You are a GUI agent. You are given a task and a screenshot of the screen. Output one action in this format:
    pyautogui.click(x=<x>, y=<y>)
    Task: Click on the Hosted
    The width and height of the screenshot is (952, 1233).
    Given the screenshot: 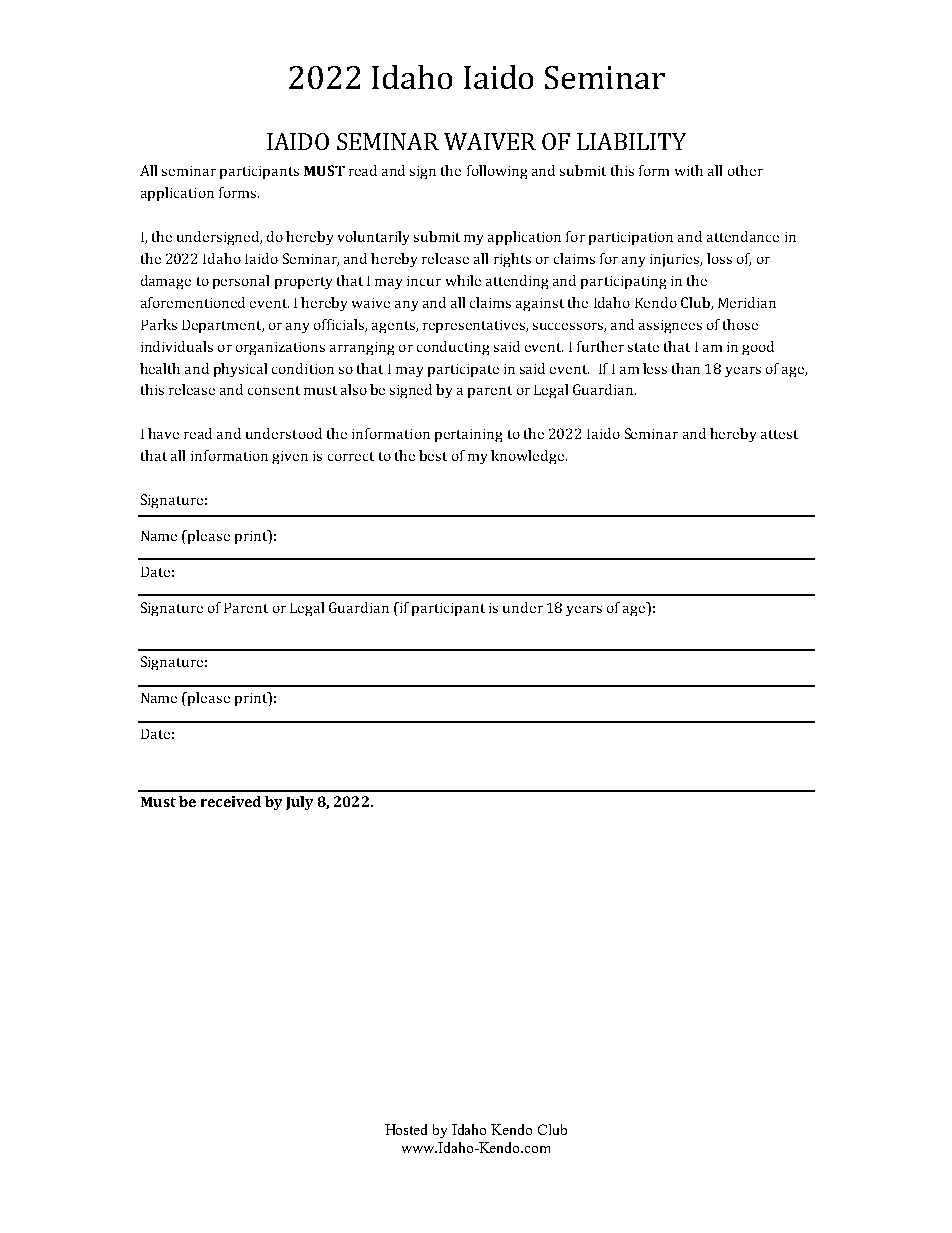 What is the action you would take?
    pyautogui.click(x=406, y=1129)
